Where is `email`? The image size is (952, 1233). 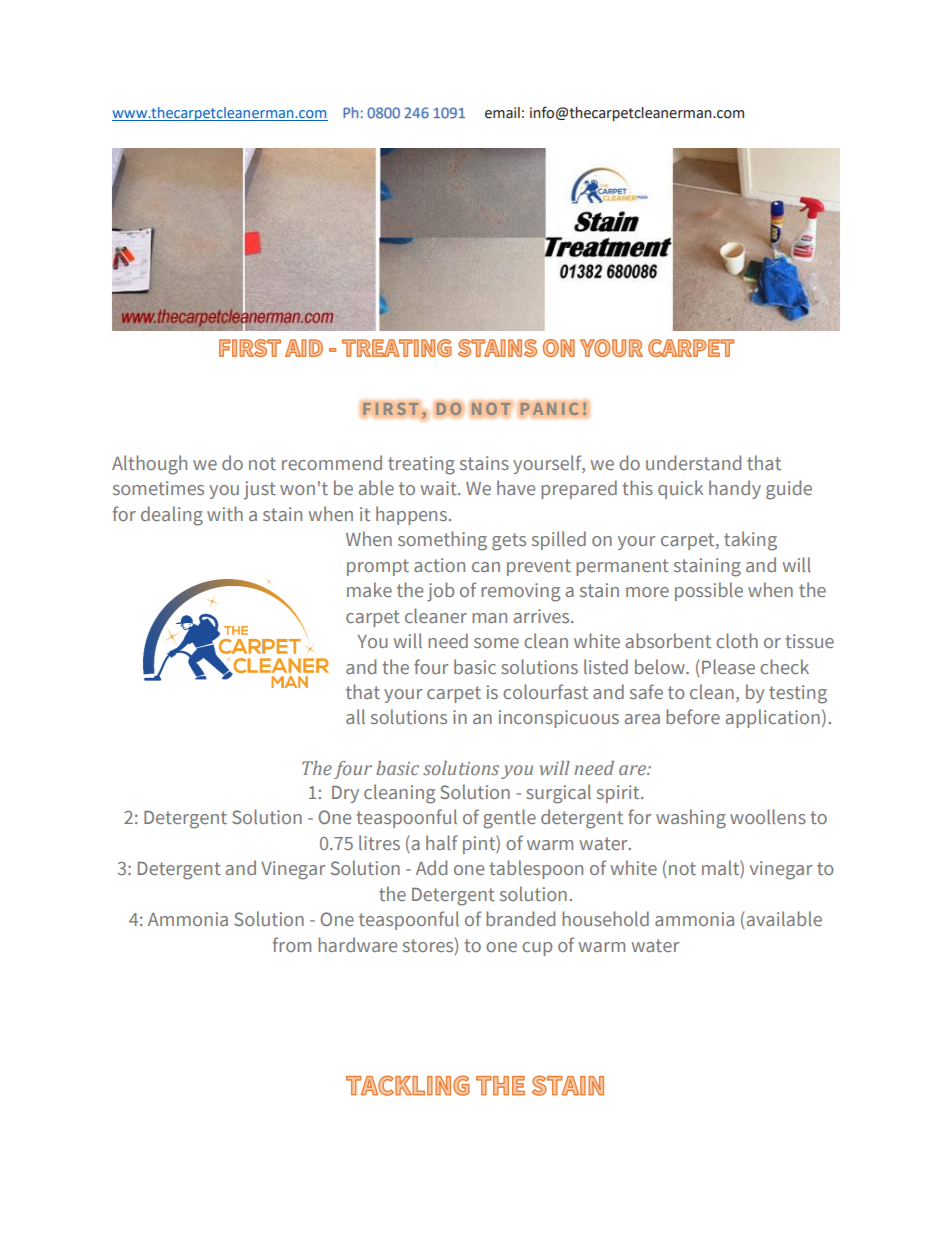 email is located at coordinates (502, 113).
